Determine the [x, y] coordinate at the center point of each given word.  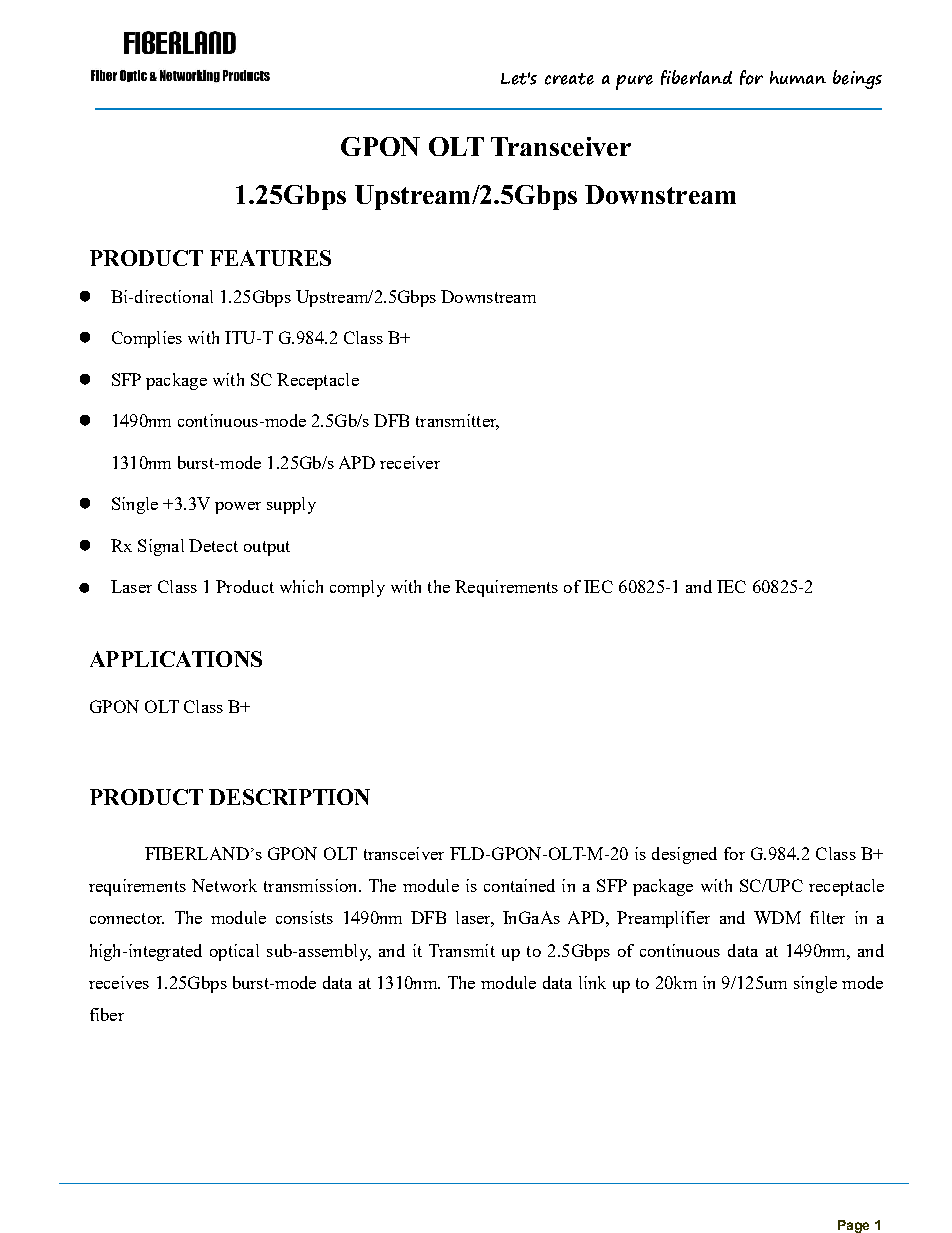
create [569, 79]
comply [357, 588]
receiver [410, 462]
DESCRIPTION [289, 797]
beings [857, 79]
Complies [147, 339]
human [798, 77]
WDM [777, 917]
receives [119, 982]
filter [827, 917]
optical [234, 952]
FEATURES [270, 258]
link [592, 982]
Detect [213, 545]
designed [684, 855]
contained [519, 885]
